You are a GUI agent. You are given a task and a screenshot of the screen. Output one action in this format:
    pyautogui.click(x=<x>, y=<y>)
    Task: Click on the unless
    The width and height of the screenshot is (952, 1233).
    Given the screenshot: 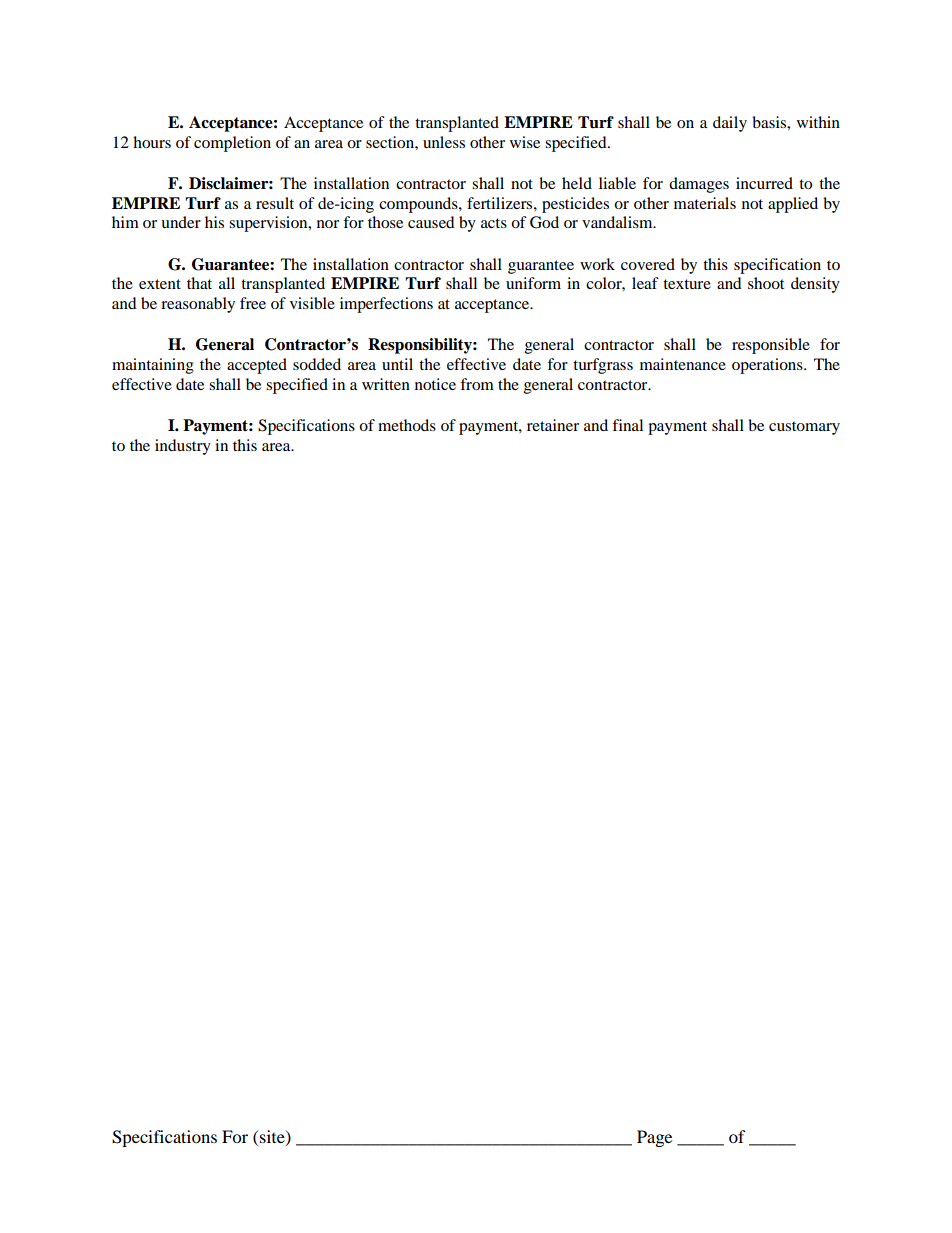 What is the action you would take?
    pyautogui.click(x=444, y=142)
